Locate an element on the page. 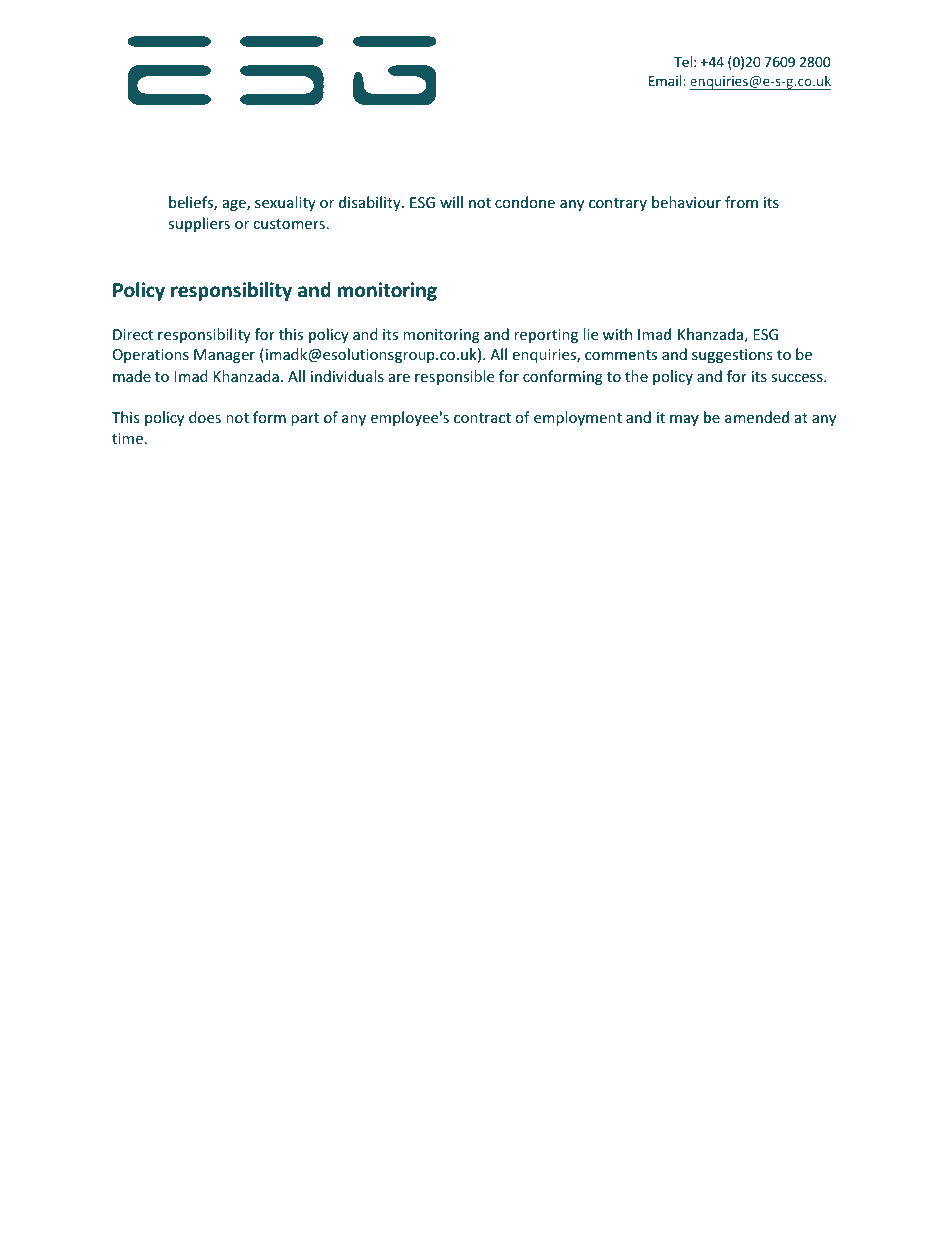 The image size is (952, 1233). suppliers is located at coordinates (199, 224).
